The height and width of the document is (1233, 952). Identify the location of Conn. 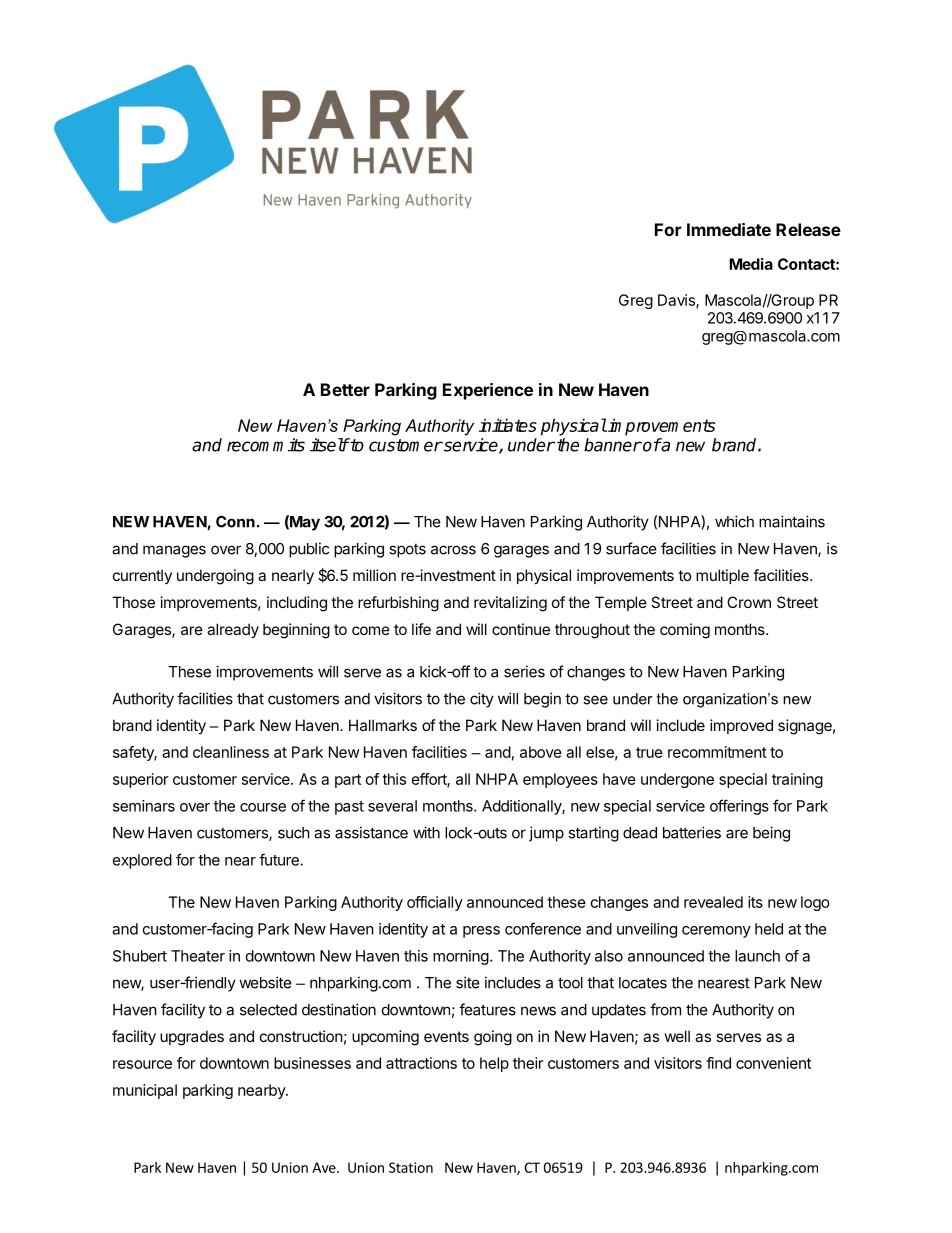
(235, 522).
